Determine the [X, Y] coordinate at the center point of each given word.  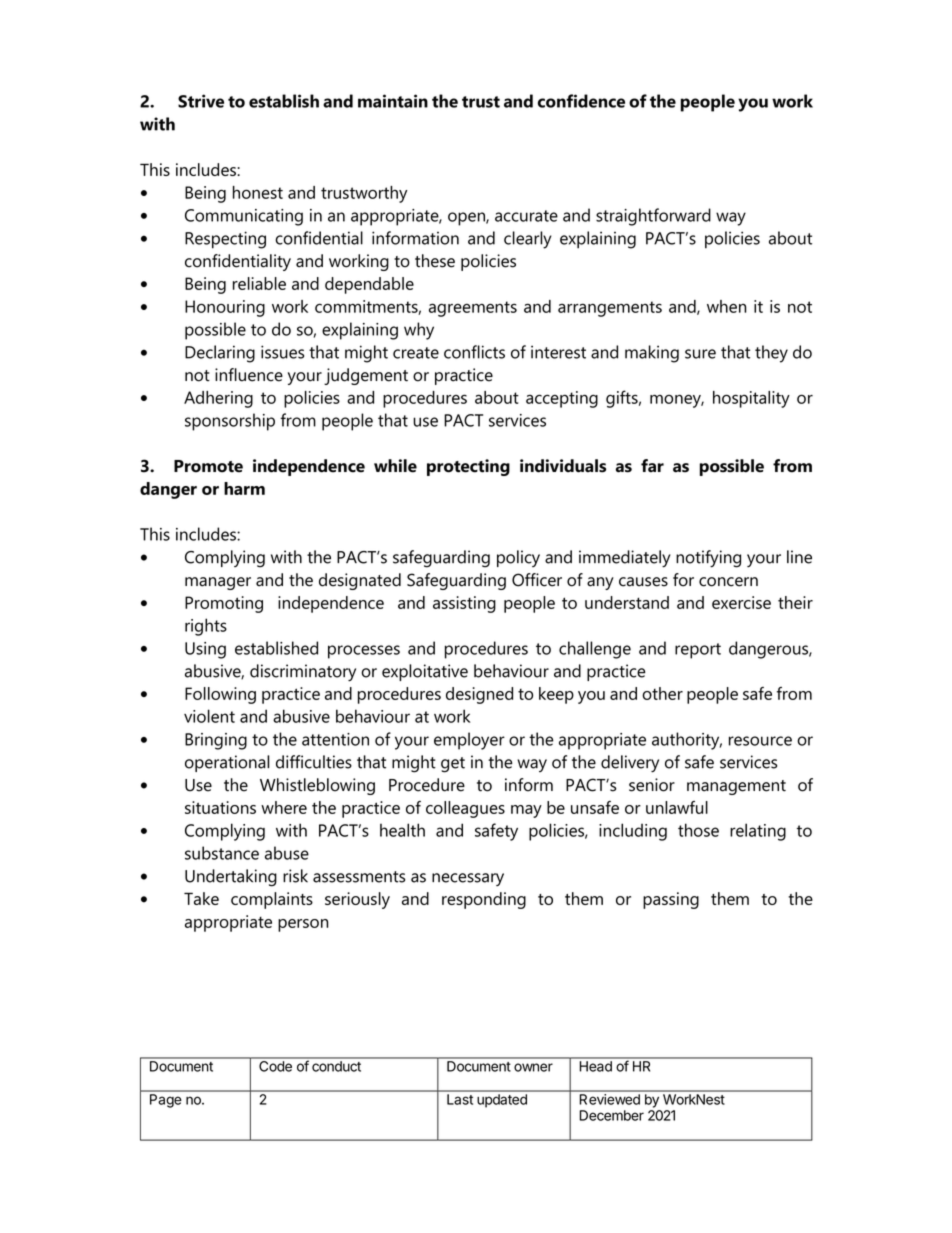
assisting [464, 604]
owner [533, 1067]
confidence [581, 101]
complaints [272, 900]
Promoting [224, 604]
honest [258, 192]
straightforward [653, 217]
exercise [741, 602]
